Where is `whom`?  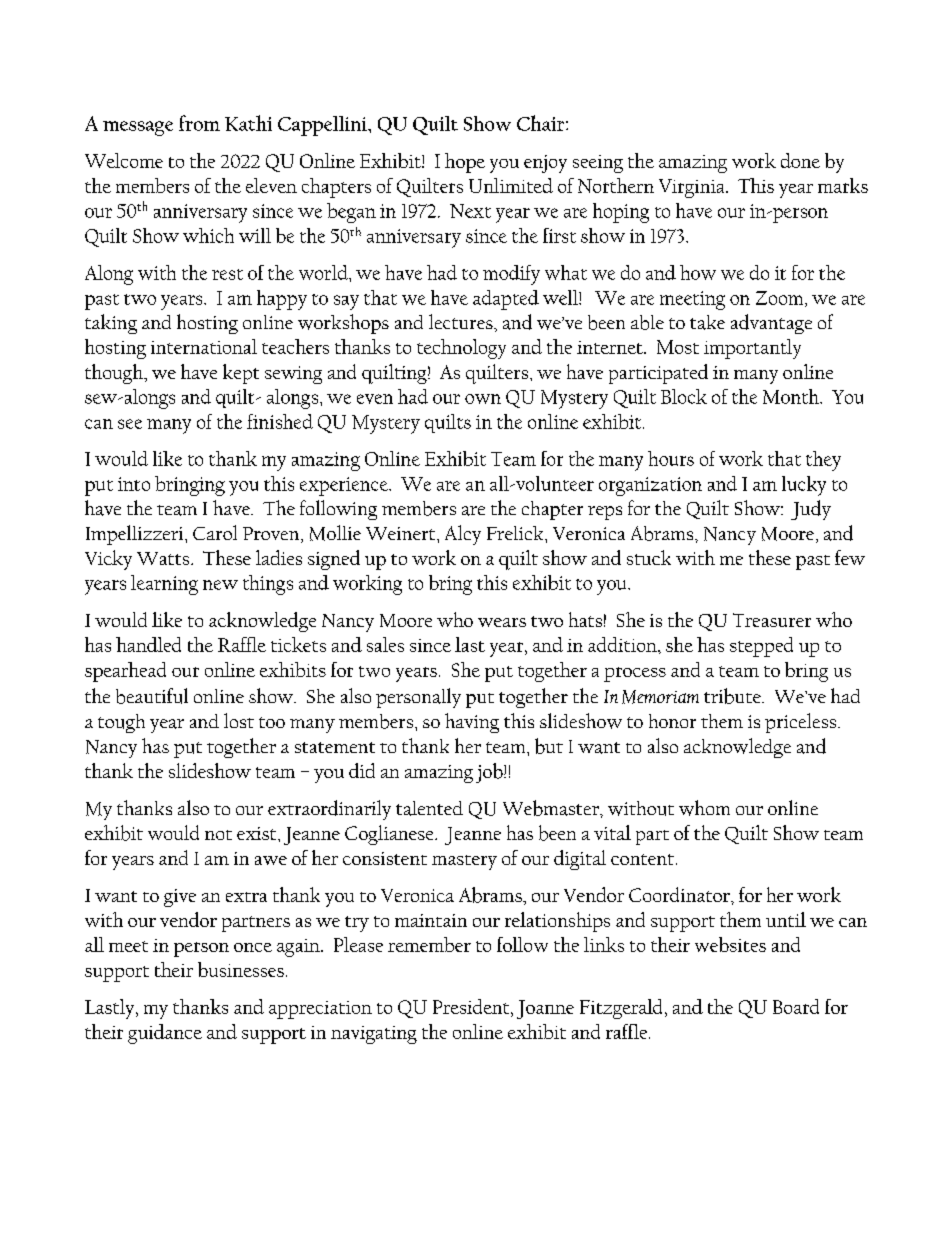
whom is located at coordinates (704, 808).
